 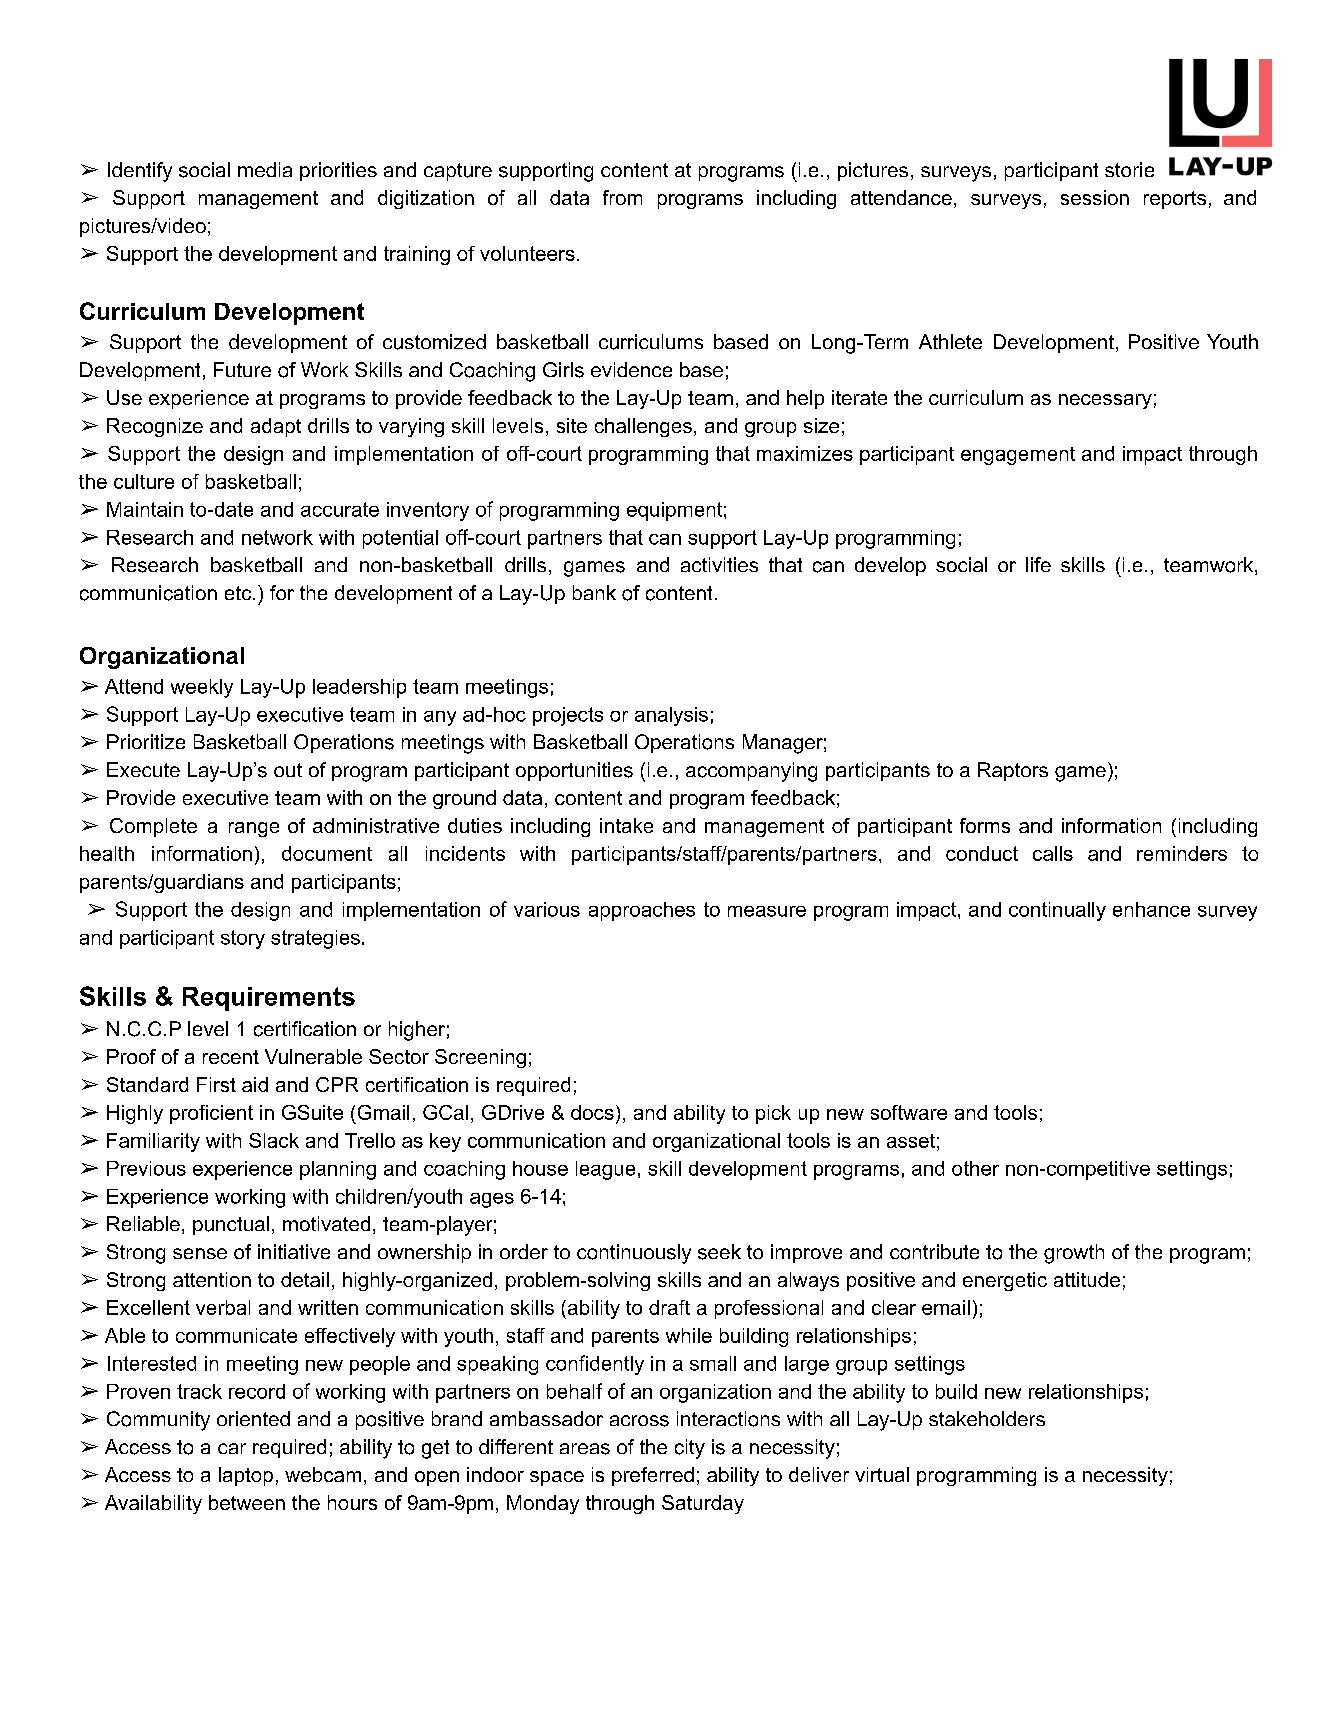 What do you see at coordinates (622, 197) in the document?
I see `from` at bounding box center [622, 197].
